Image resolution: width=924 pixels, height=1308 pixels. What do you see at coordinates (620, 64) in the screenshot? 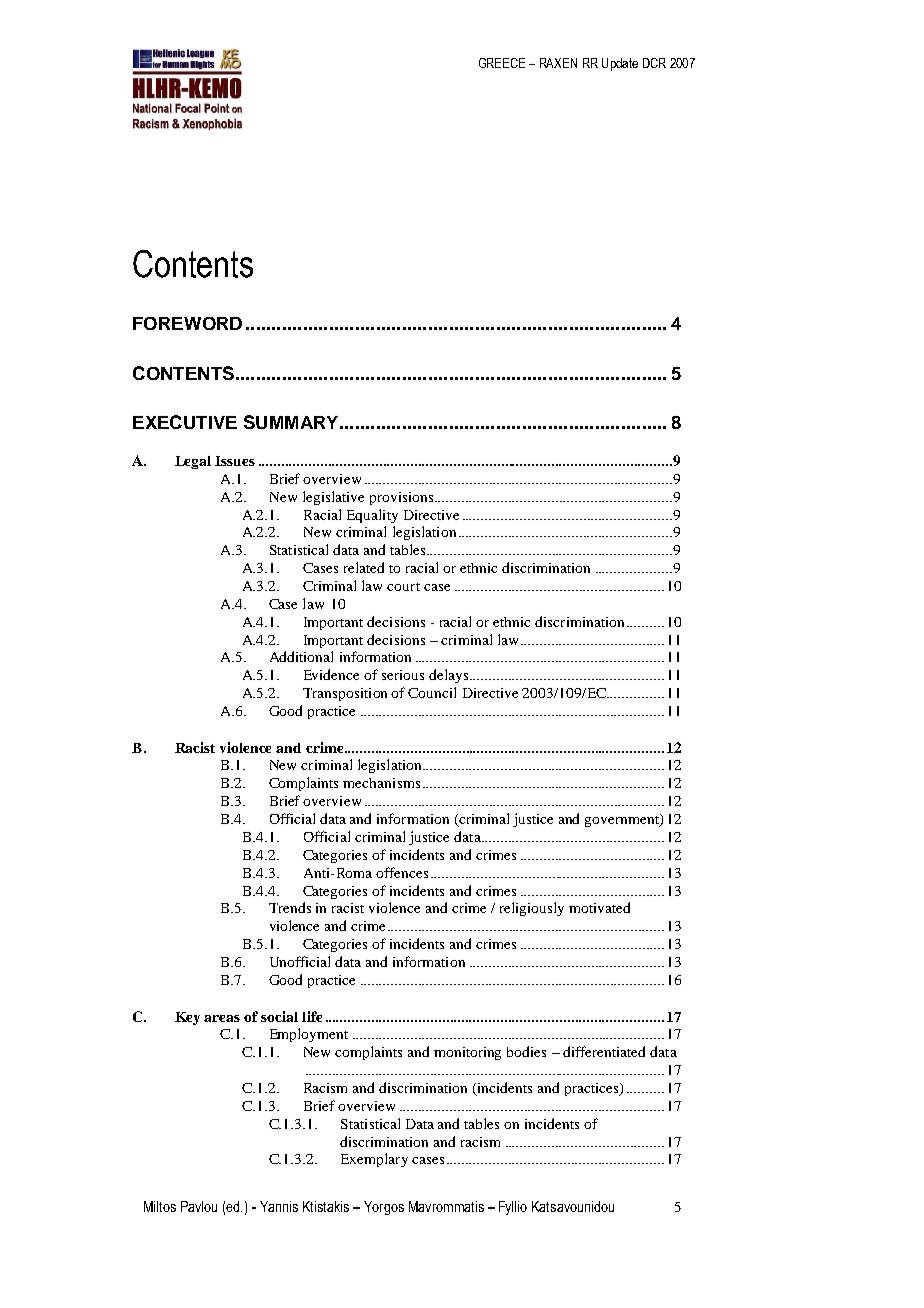
I see `Update` at bounding box center [620, 64].
